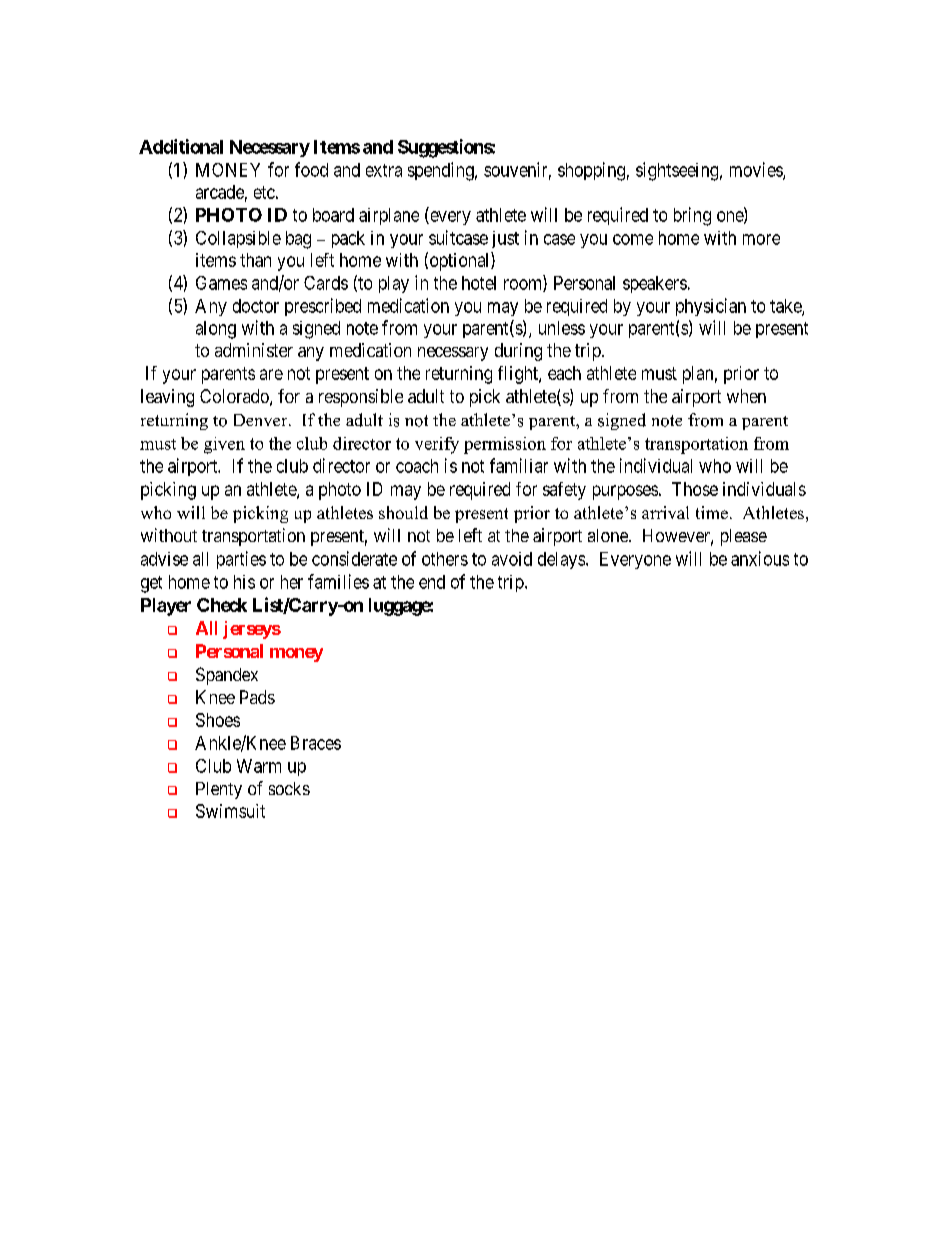 This page has height=1233, width=952. Describe the element at coordinates (316, 743) in the page. I see `Braces` at that location.
